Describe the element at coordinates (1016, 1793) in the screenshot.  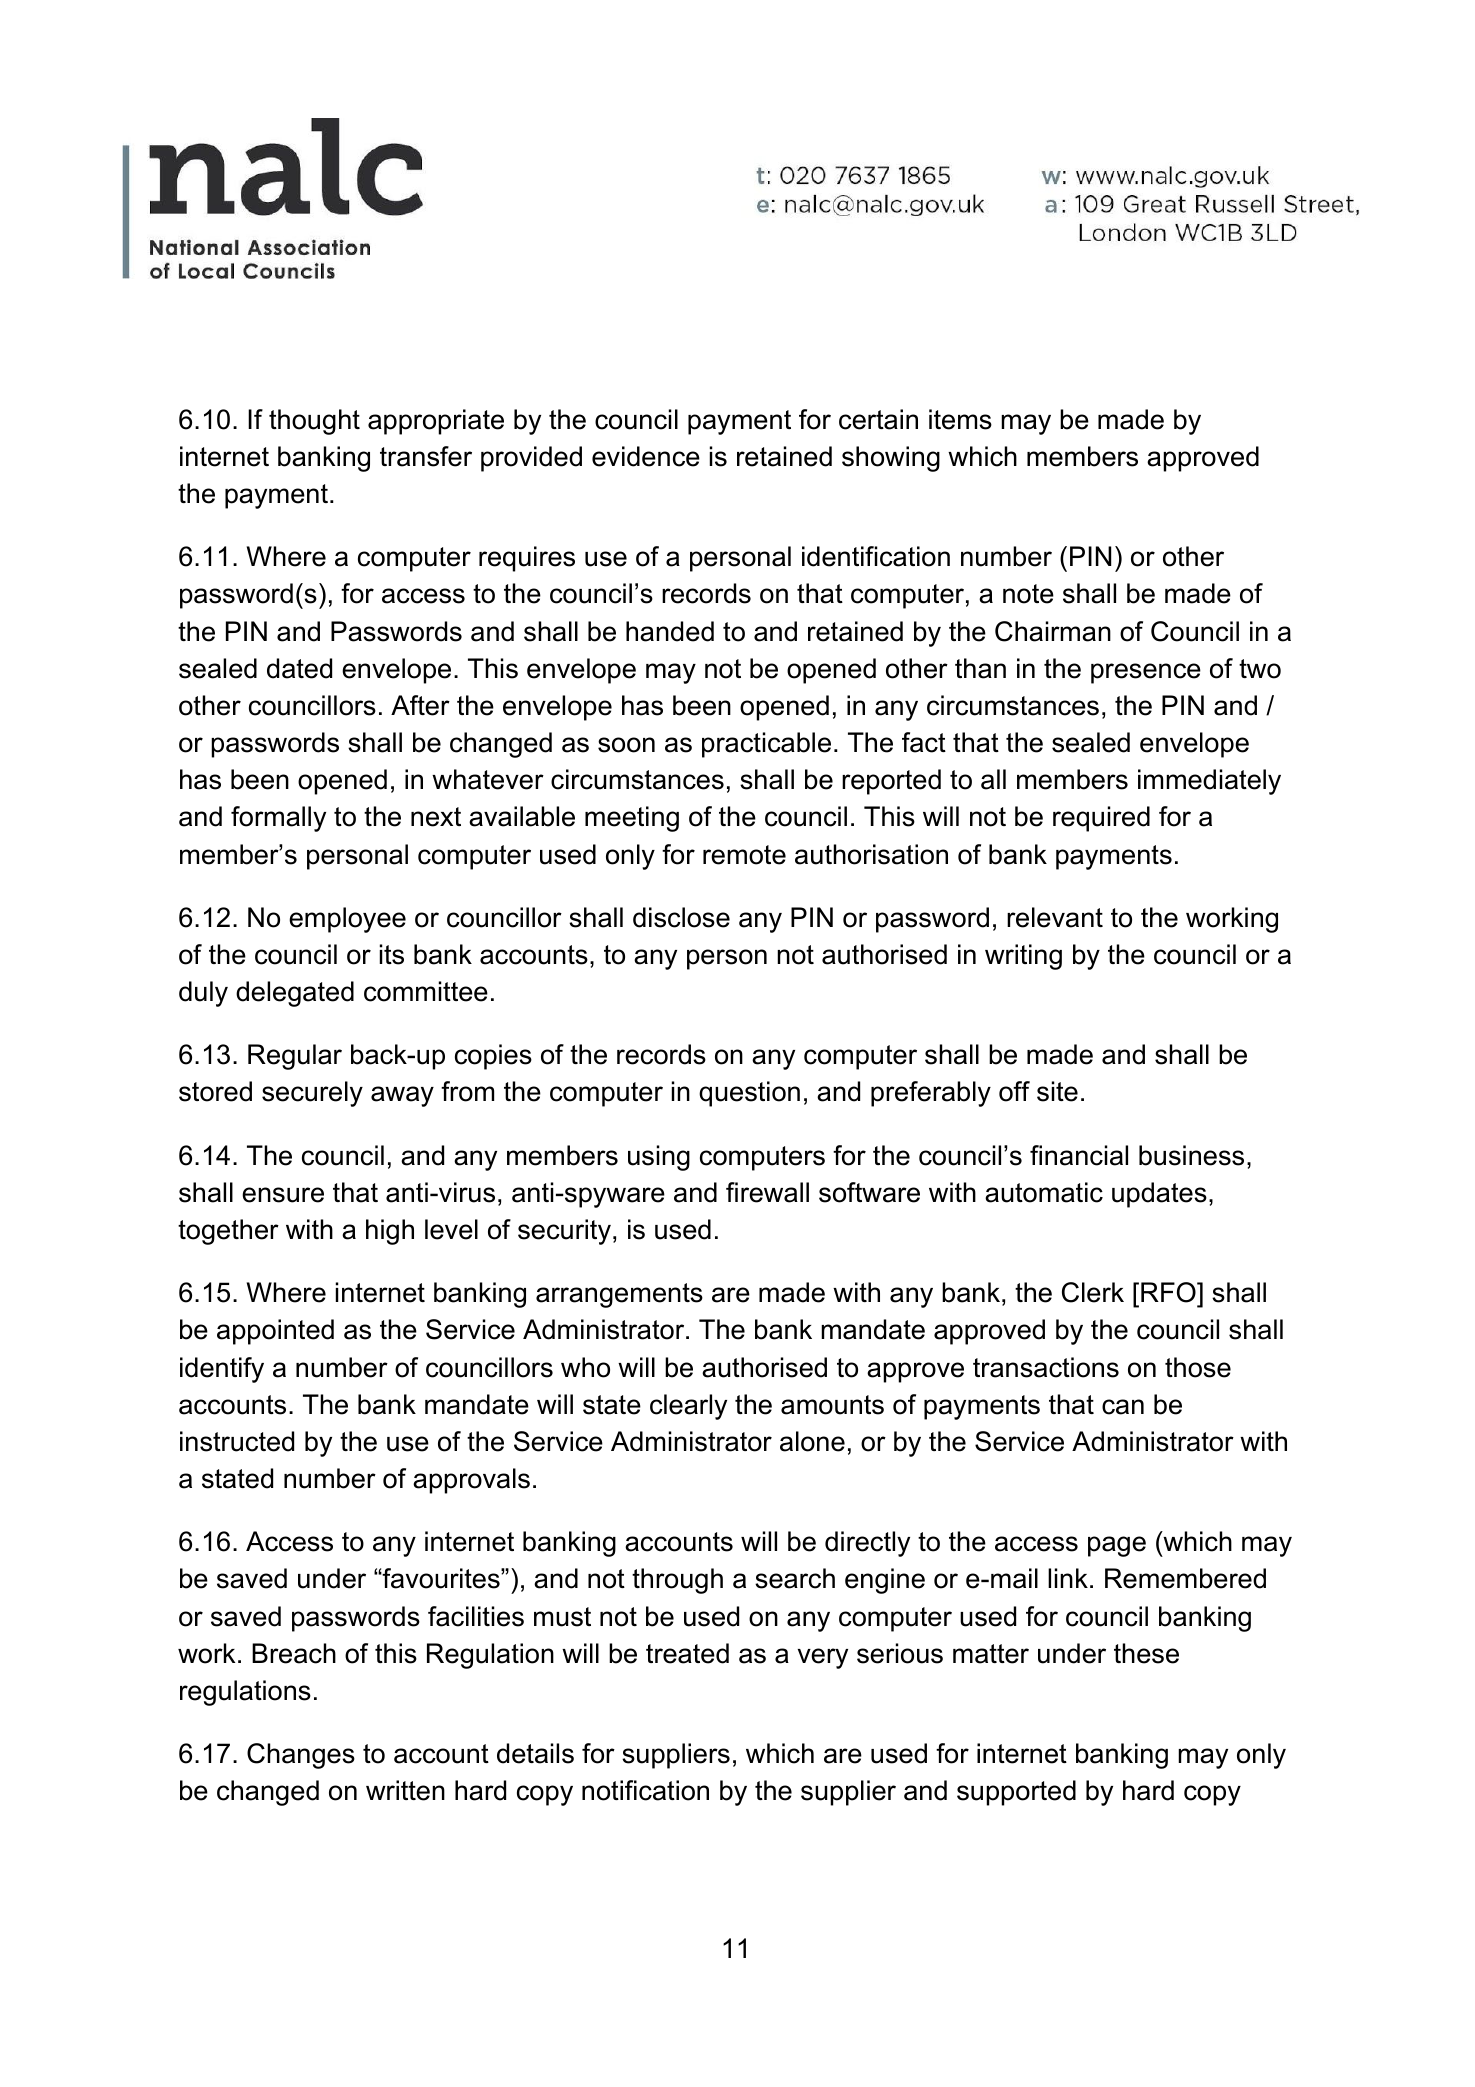
I see `supported` at that location.
